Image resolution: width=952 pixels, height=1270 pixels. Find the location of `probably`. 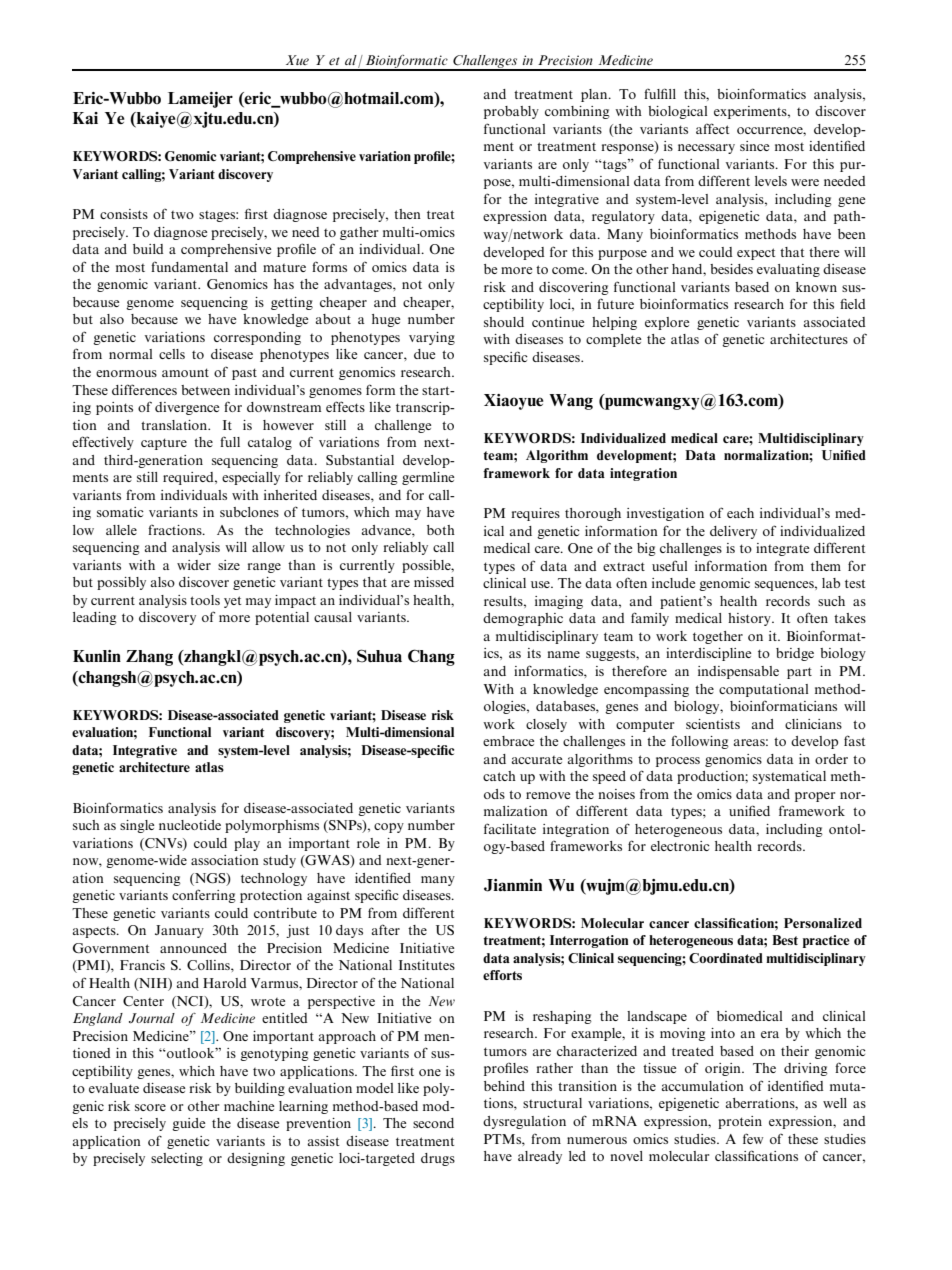

probably is located at coordinates (511, 112).
